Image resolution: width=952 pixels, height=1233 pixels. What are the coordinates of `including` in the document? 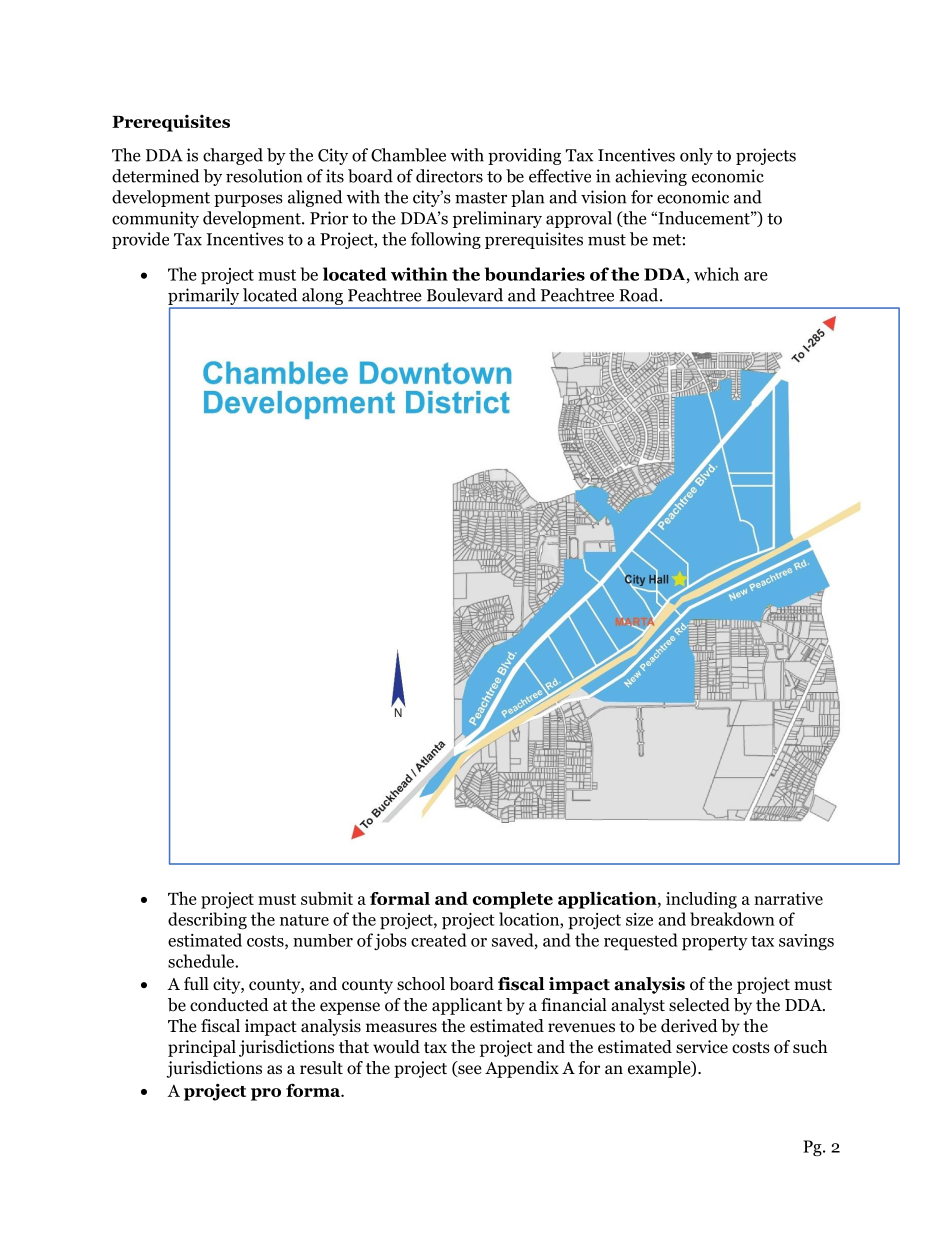 It's located at (701, 900).
